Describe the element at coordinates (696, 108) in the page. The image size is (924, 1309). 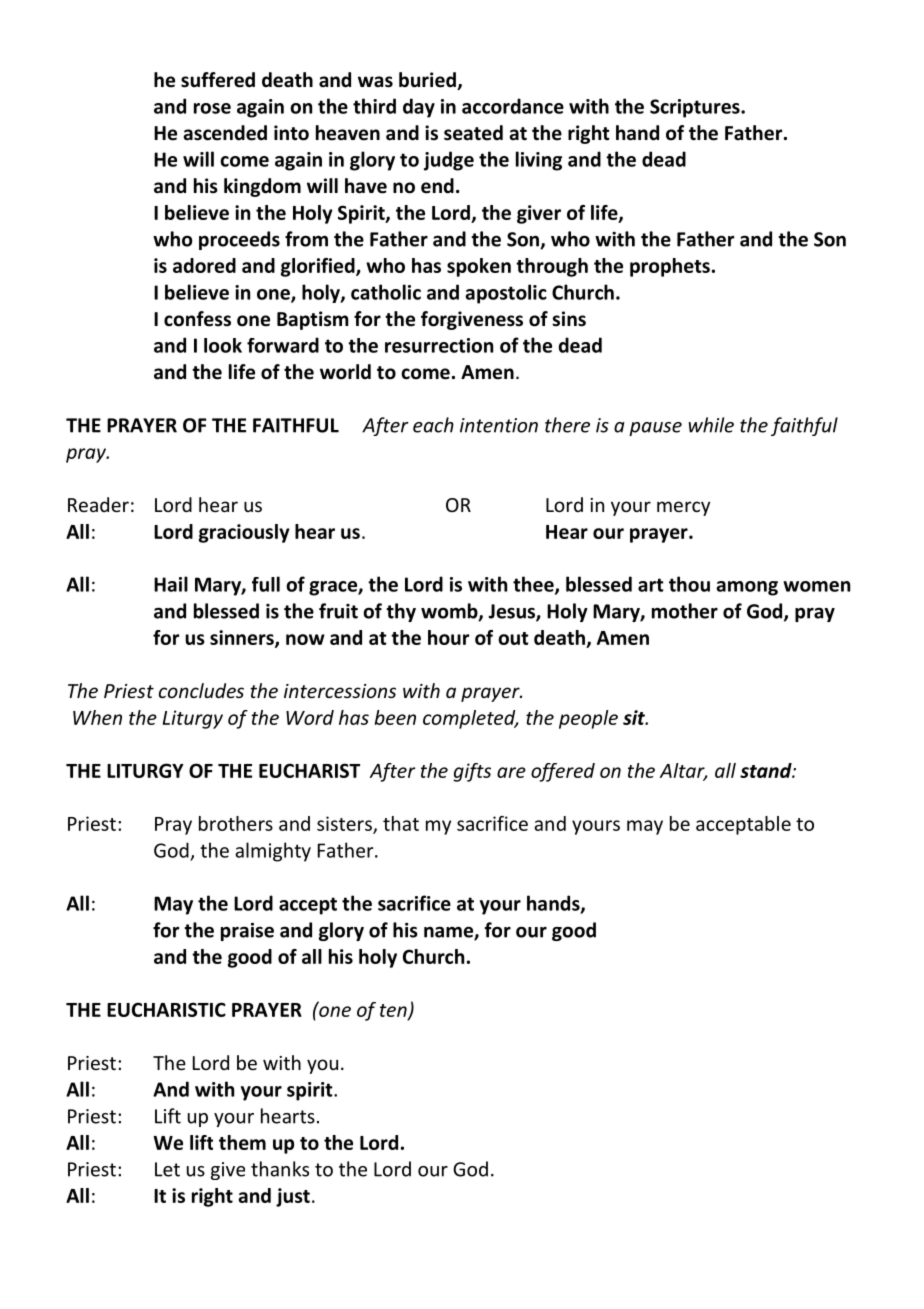
I see `Scriptures` at that location.
